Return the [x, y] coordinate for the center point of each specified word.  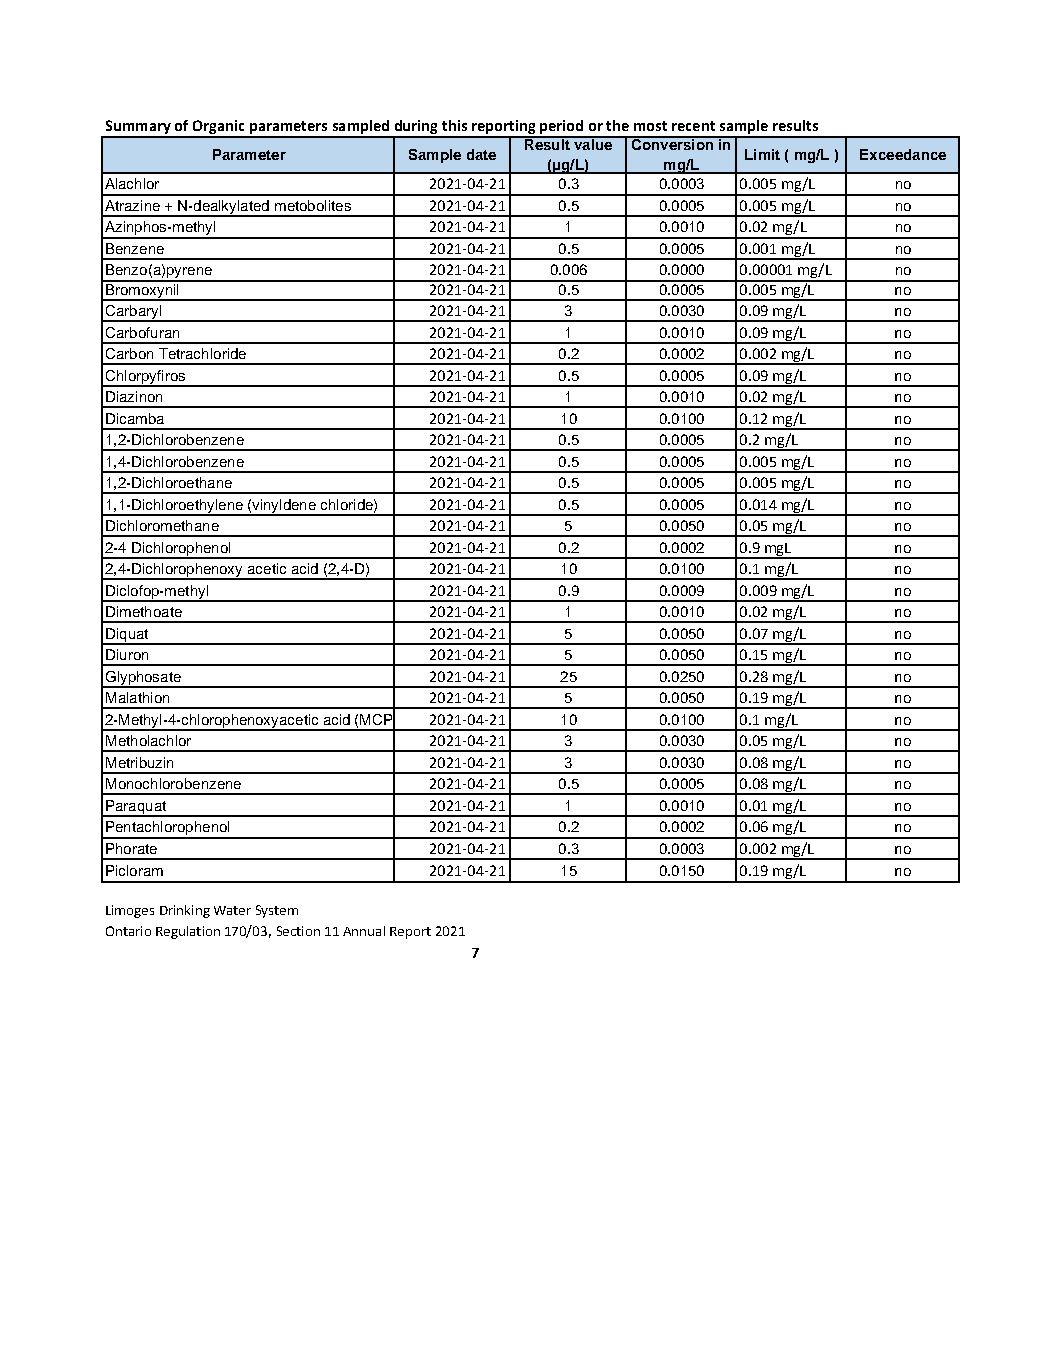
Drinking [185, 911]
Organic [218, 128]
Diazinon [134, 396]
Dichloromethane [162, 525]
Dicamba [135, 418]
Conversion [672, 143]
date [481, 154]
